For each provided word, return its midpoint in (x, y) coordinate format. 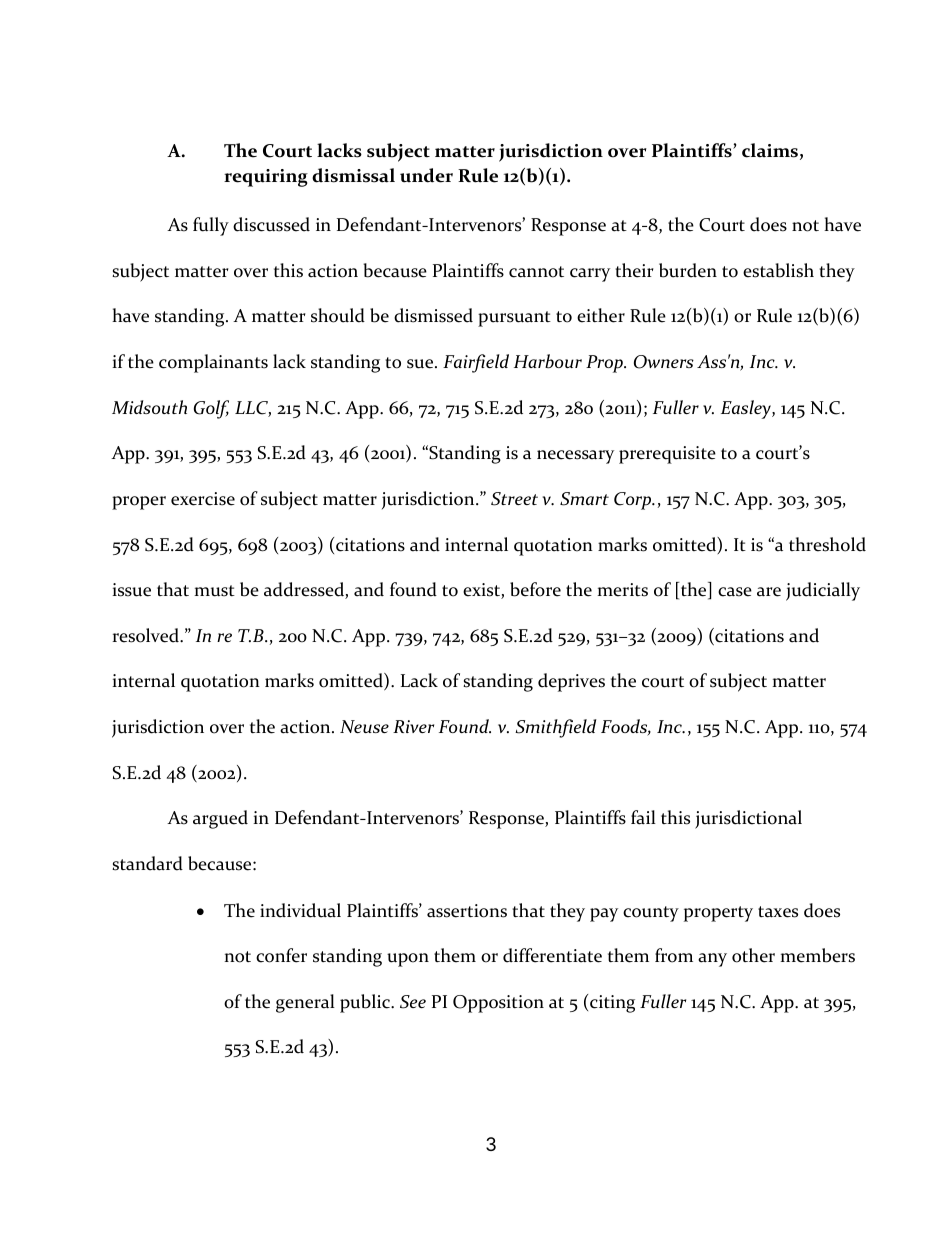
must (214, 591)
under (426, 175)
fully (211, 226)
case (735, 592)
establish (778, 270)
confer (281, 955)
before (535, 589)
